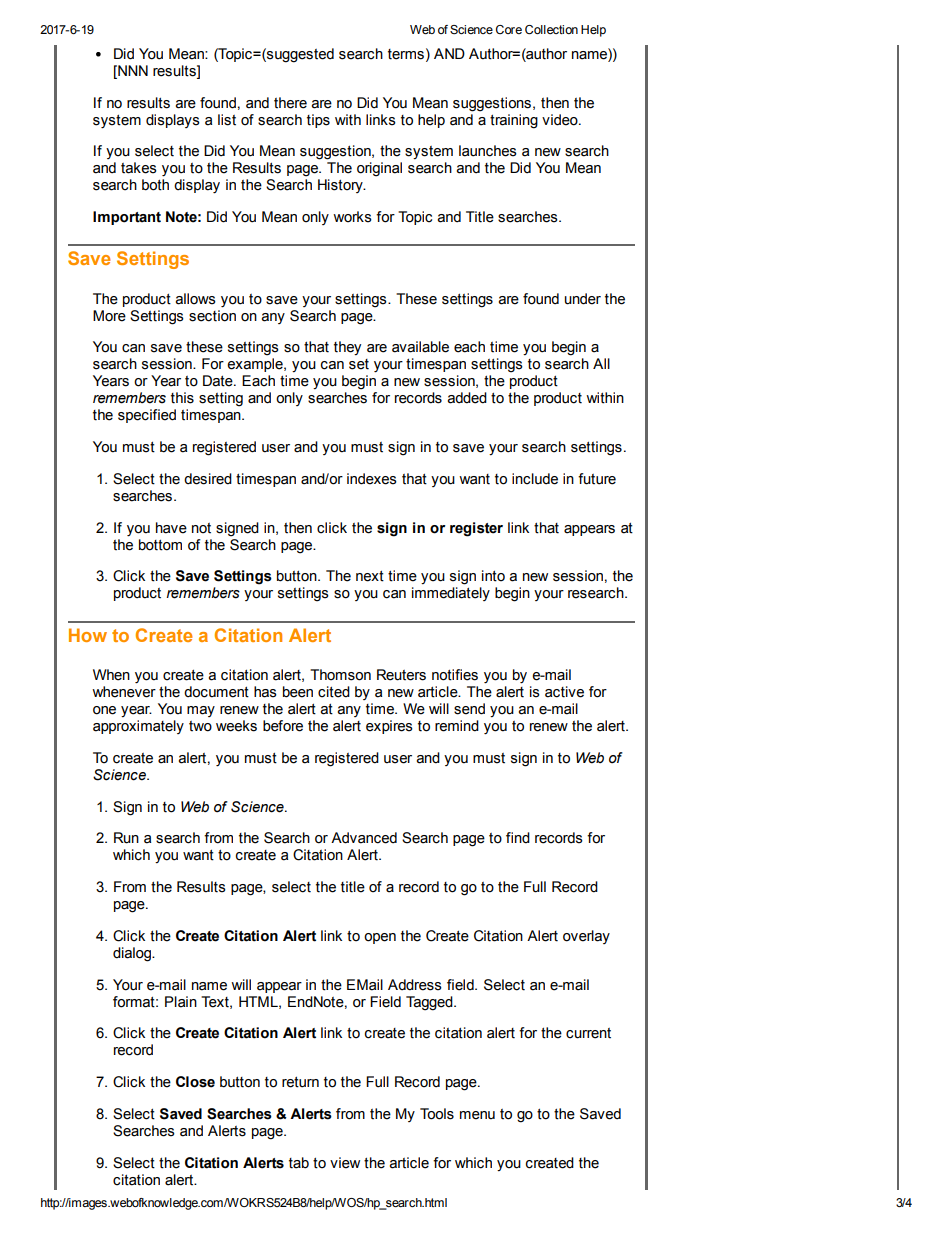 This document has width=952, height=1233. Describe the element at coordinates (345, 1163) in the document. I see `view` at that location.
